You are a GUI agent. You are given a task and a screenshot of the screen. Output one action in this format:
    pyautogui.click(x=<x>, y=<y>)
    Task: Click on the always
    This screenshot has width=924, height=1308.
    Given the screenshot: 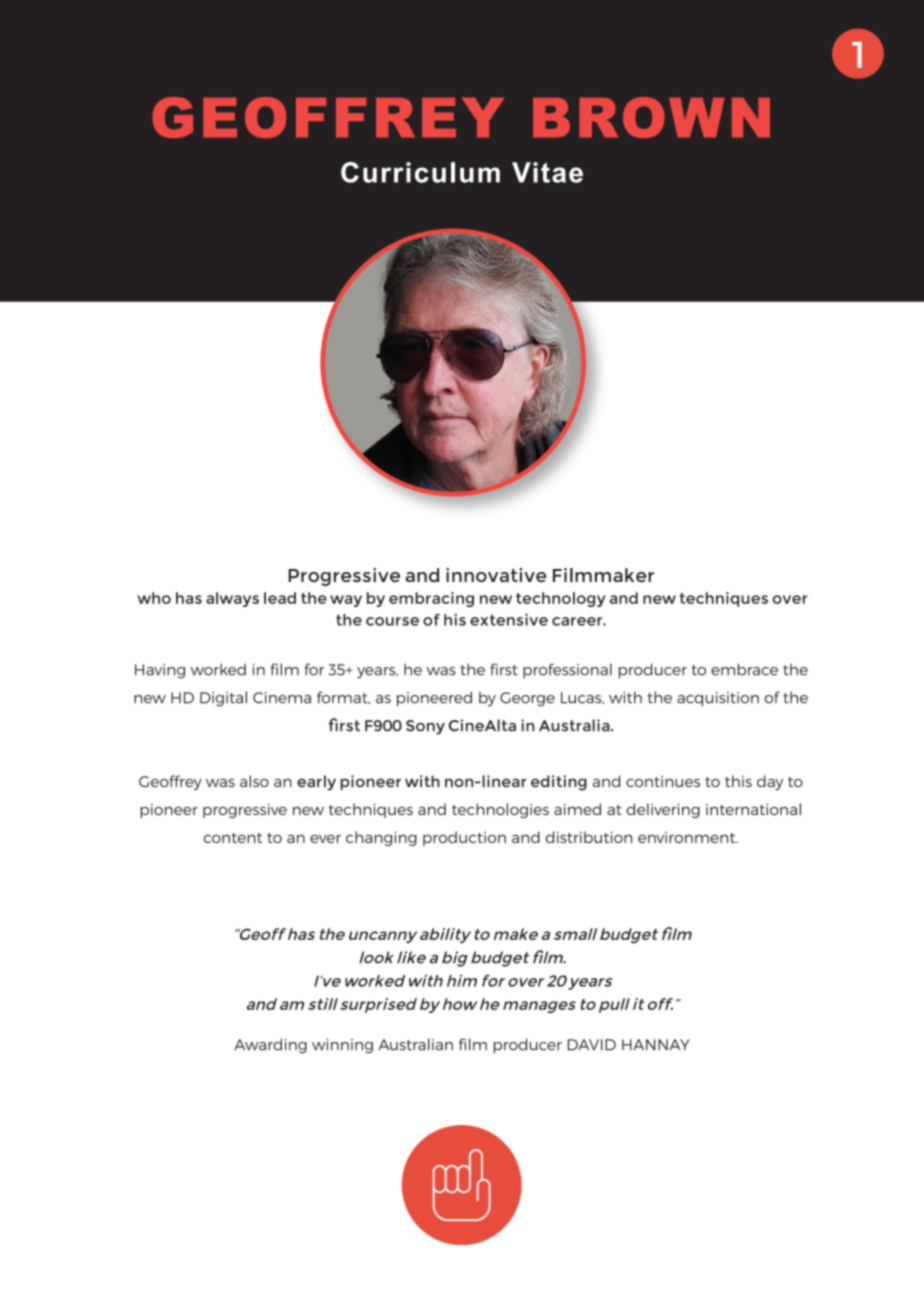 What is the action you would take?
    pyautogui.click(x=232, y=599)
